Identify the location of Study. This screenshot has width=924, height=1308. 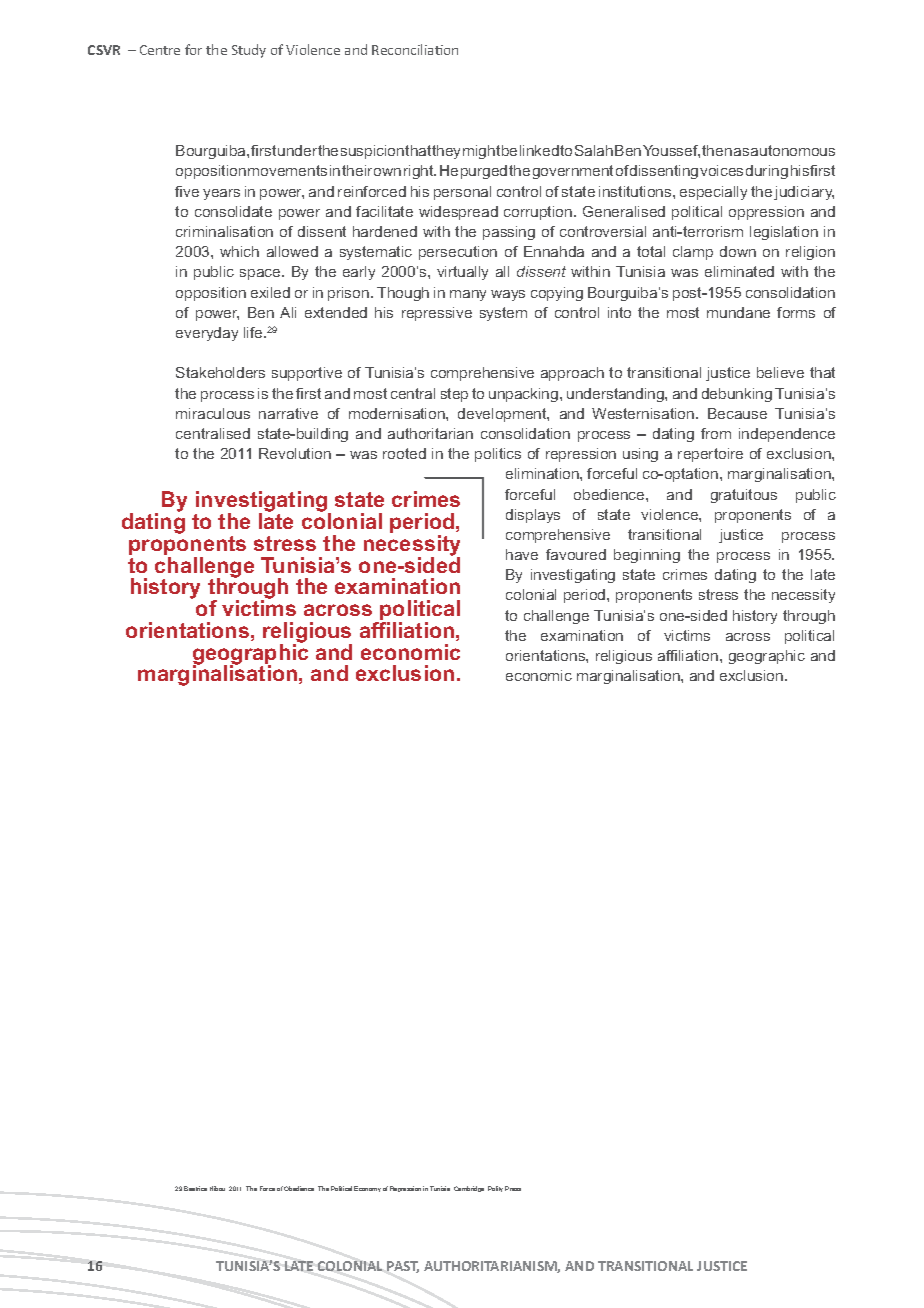
(249, 51).
